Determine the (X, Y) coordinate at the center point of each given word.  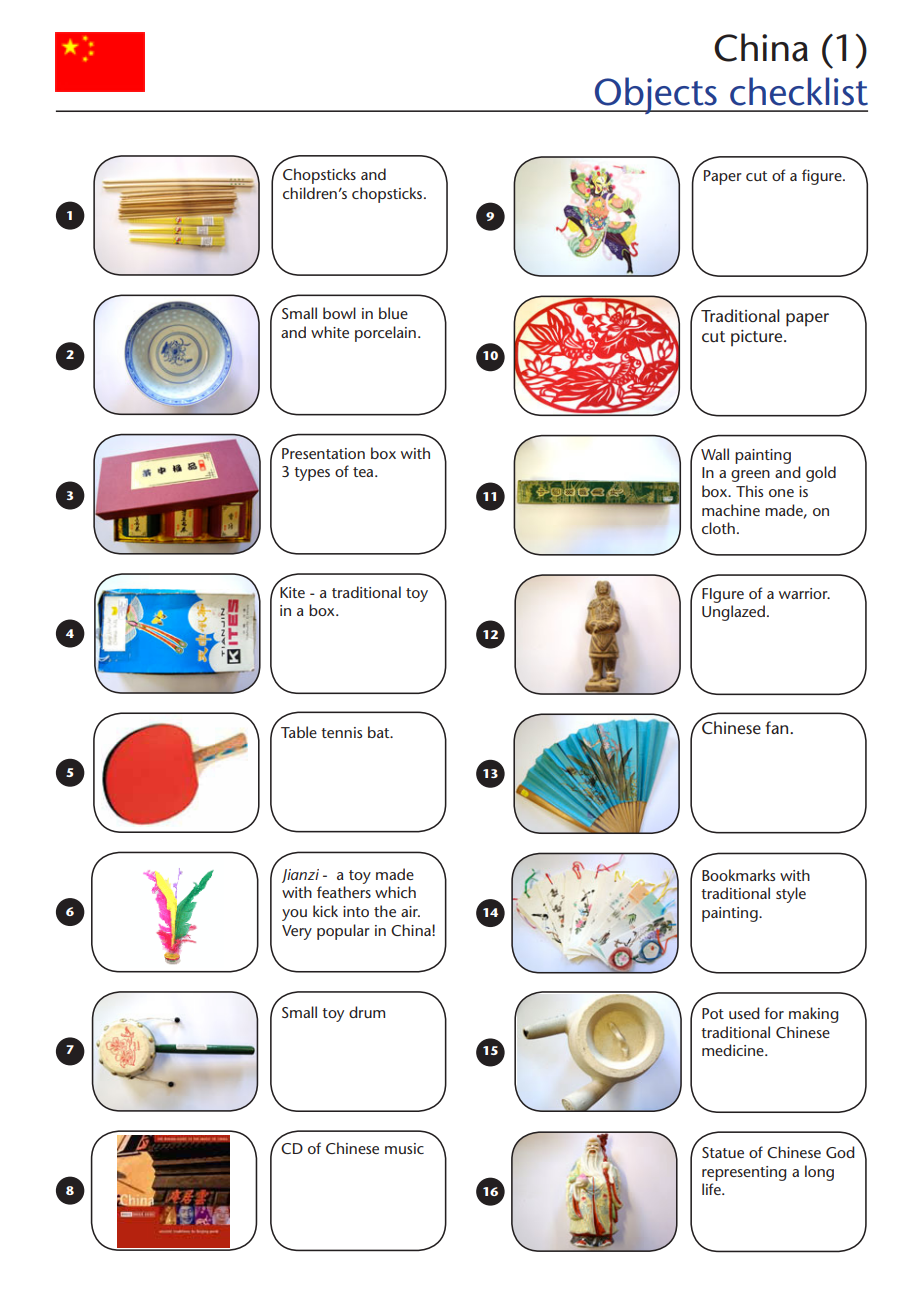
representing (744, 1173)
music (404, 1148)
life (712, 1189)
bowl (339, 313)
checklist (799, 91)
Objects (656, 95)
